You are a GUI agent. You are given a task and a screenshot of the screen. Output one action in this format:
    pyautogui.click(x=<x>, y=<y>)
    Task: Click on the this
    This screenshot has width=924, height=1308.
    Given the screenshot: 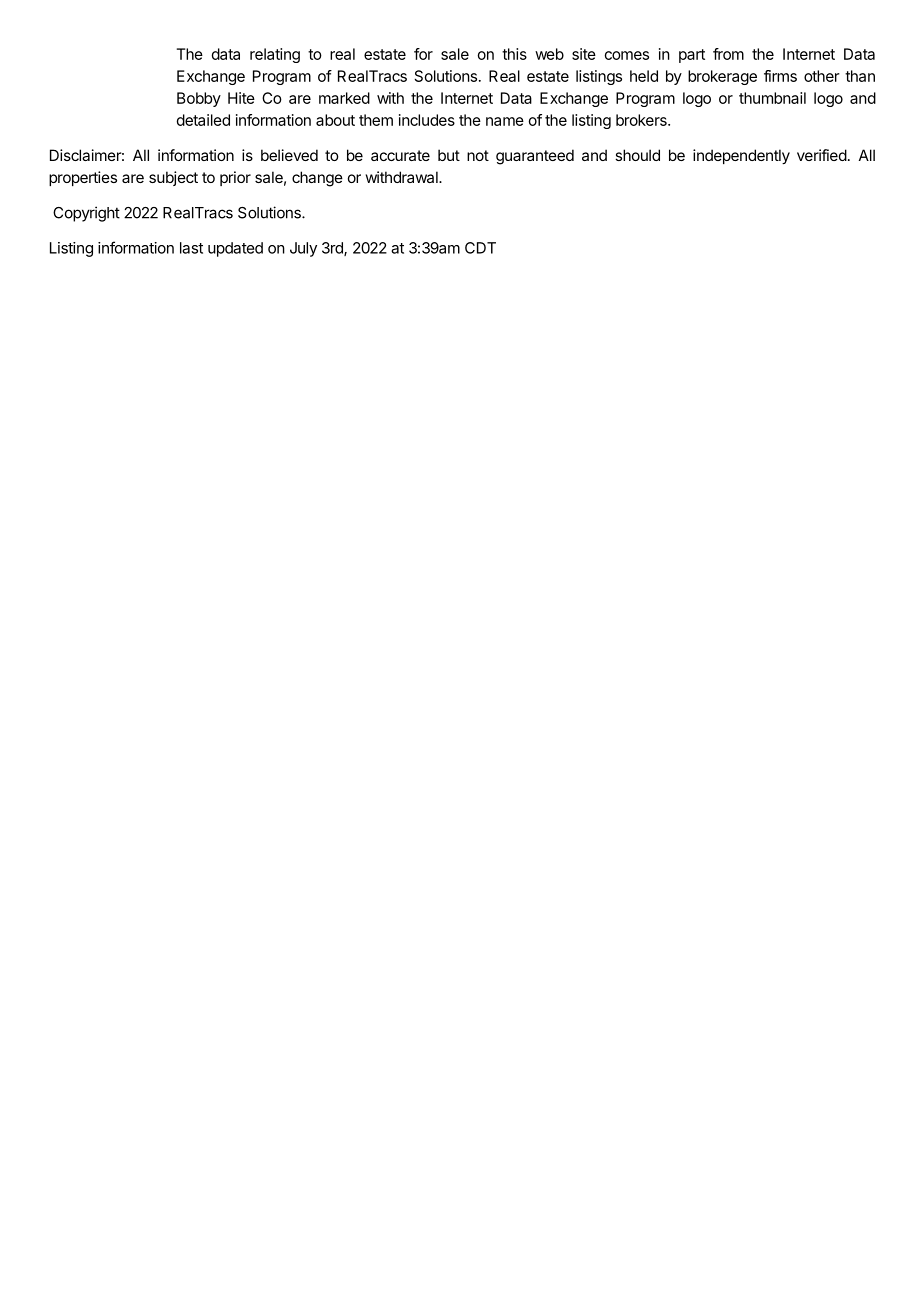 What is the action you would take?
    pyautogui.click(x=514, y=54)
